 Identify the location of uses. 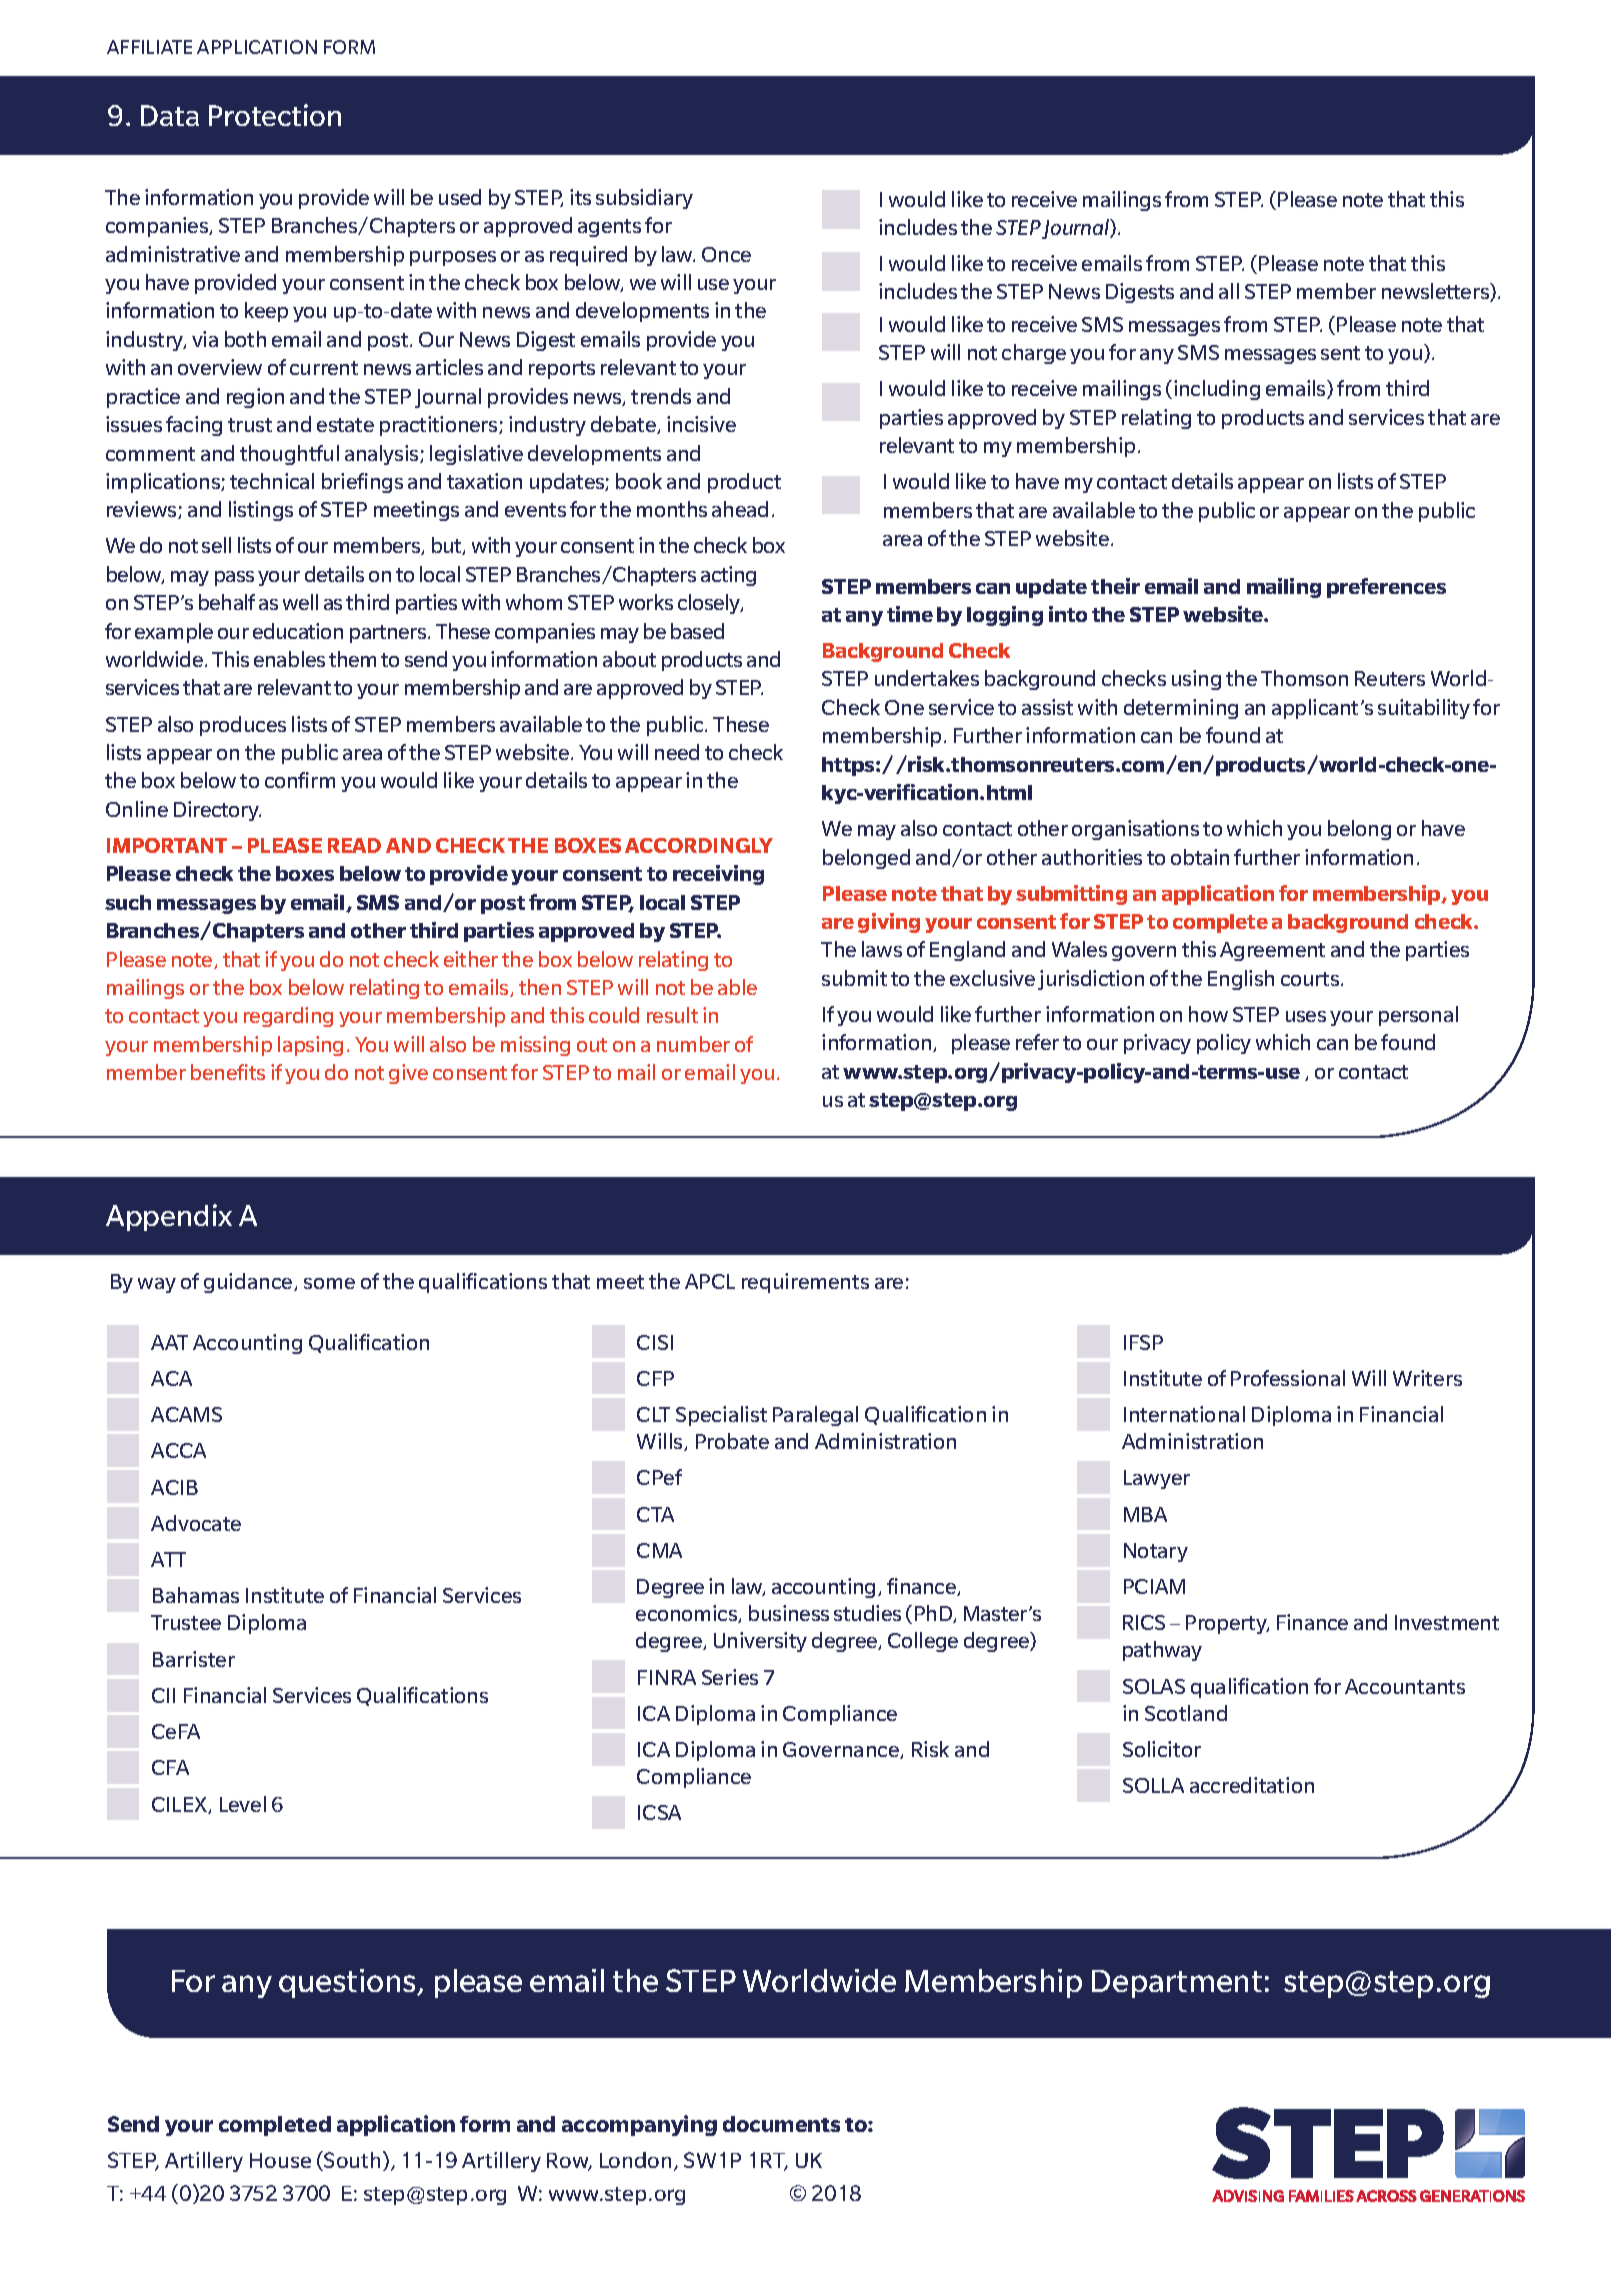
(1306, 1016).
